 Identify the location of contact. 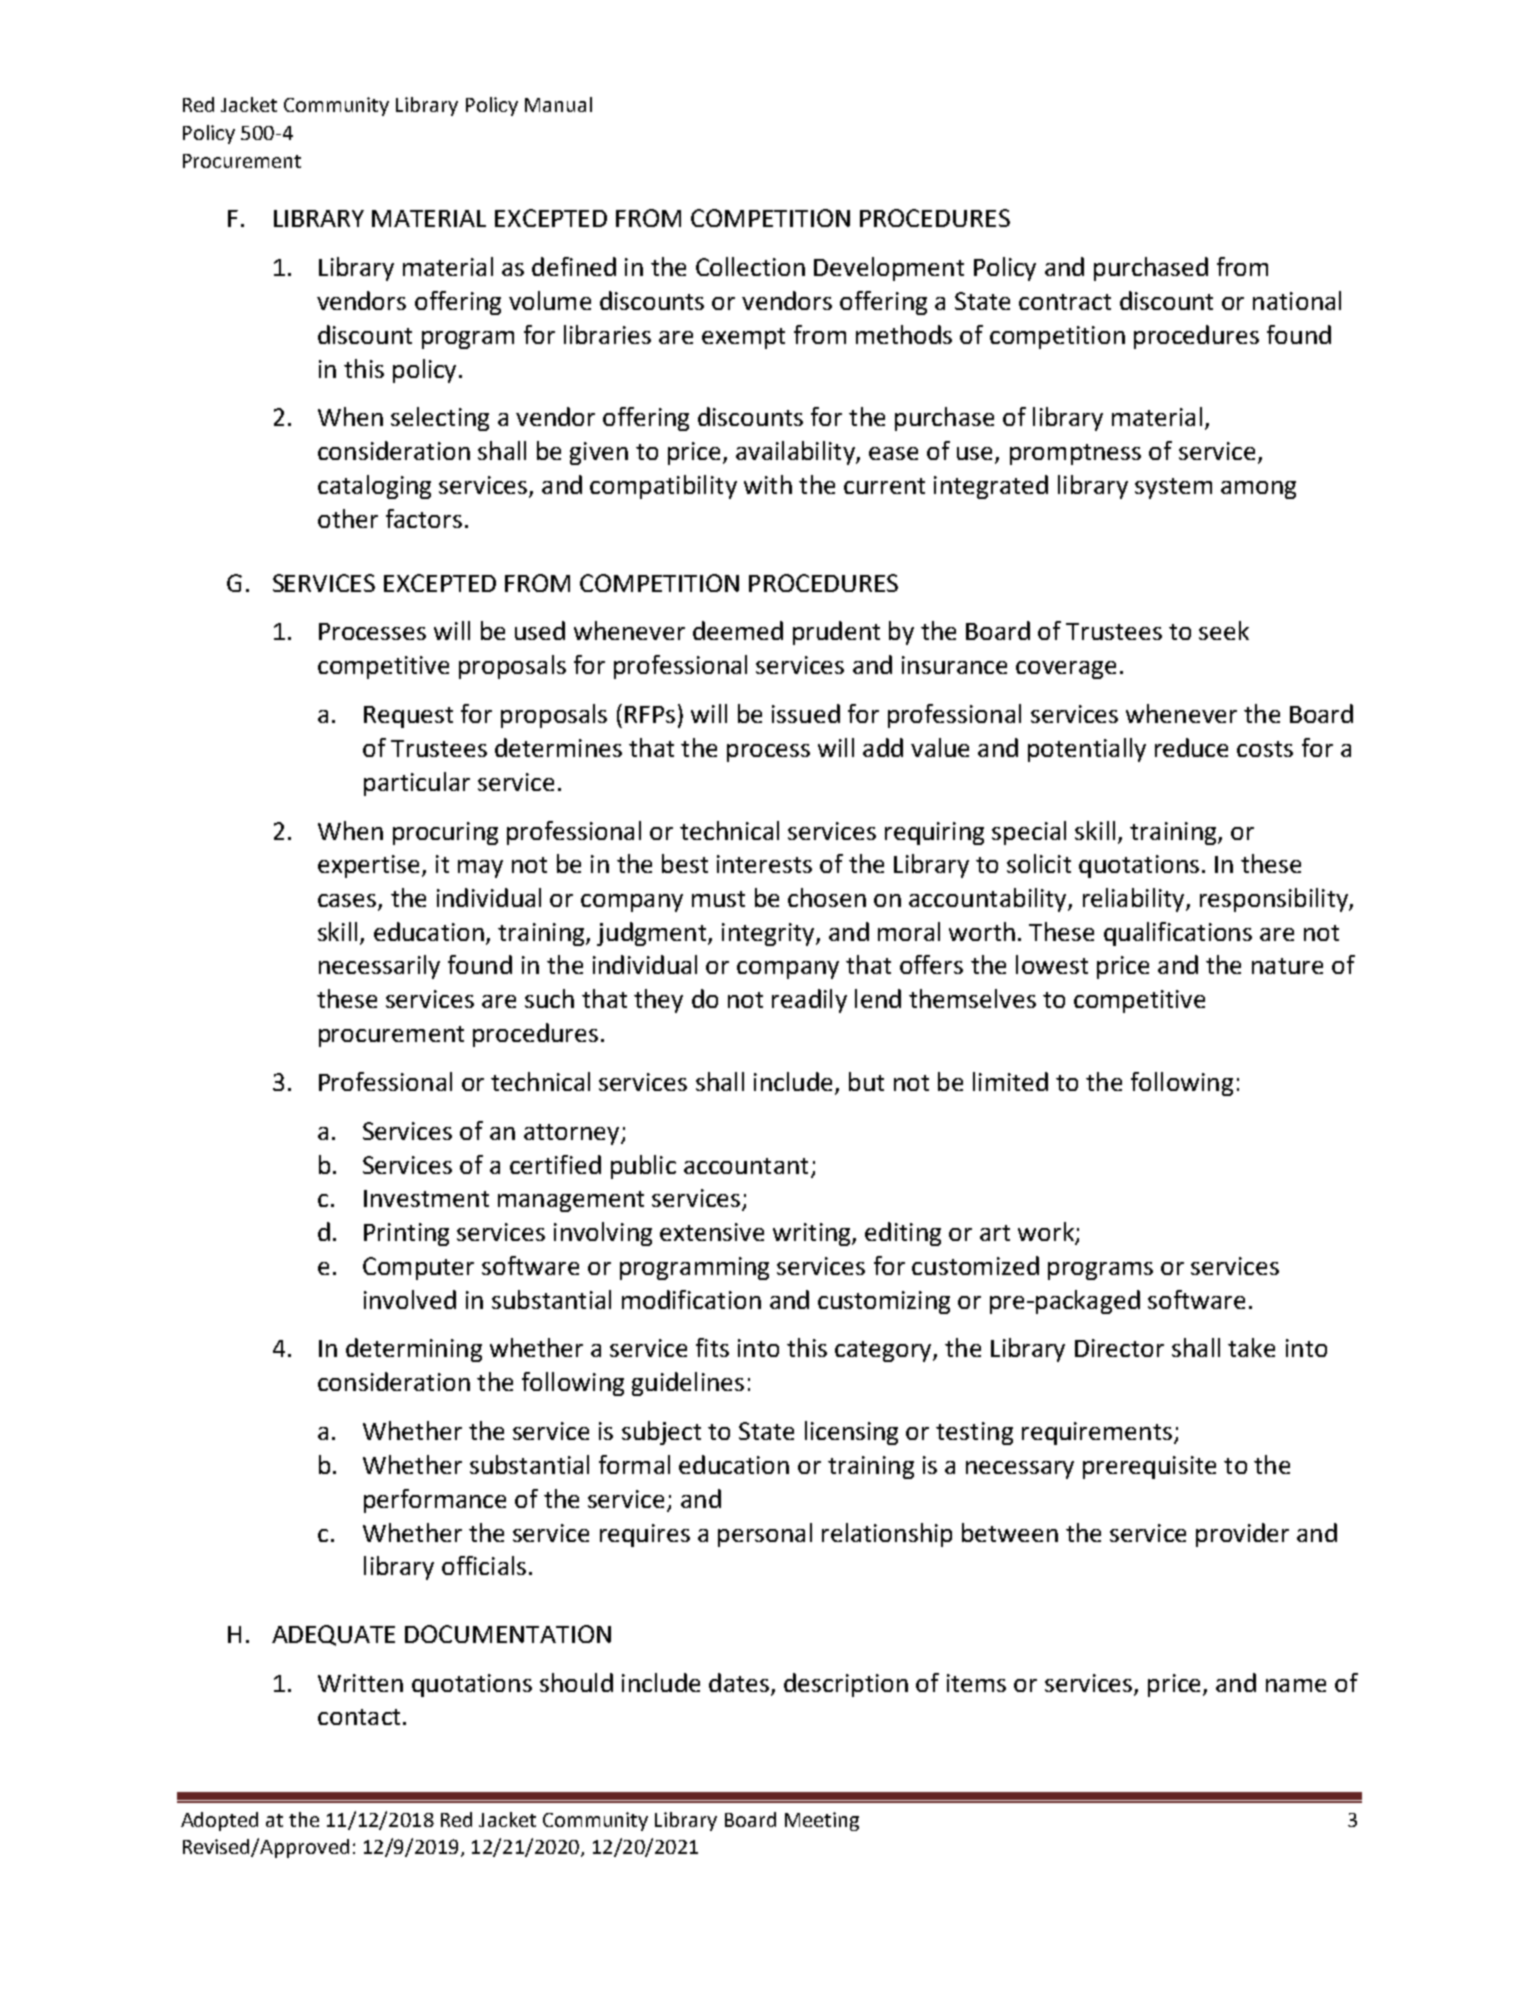
(359, 1717).
